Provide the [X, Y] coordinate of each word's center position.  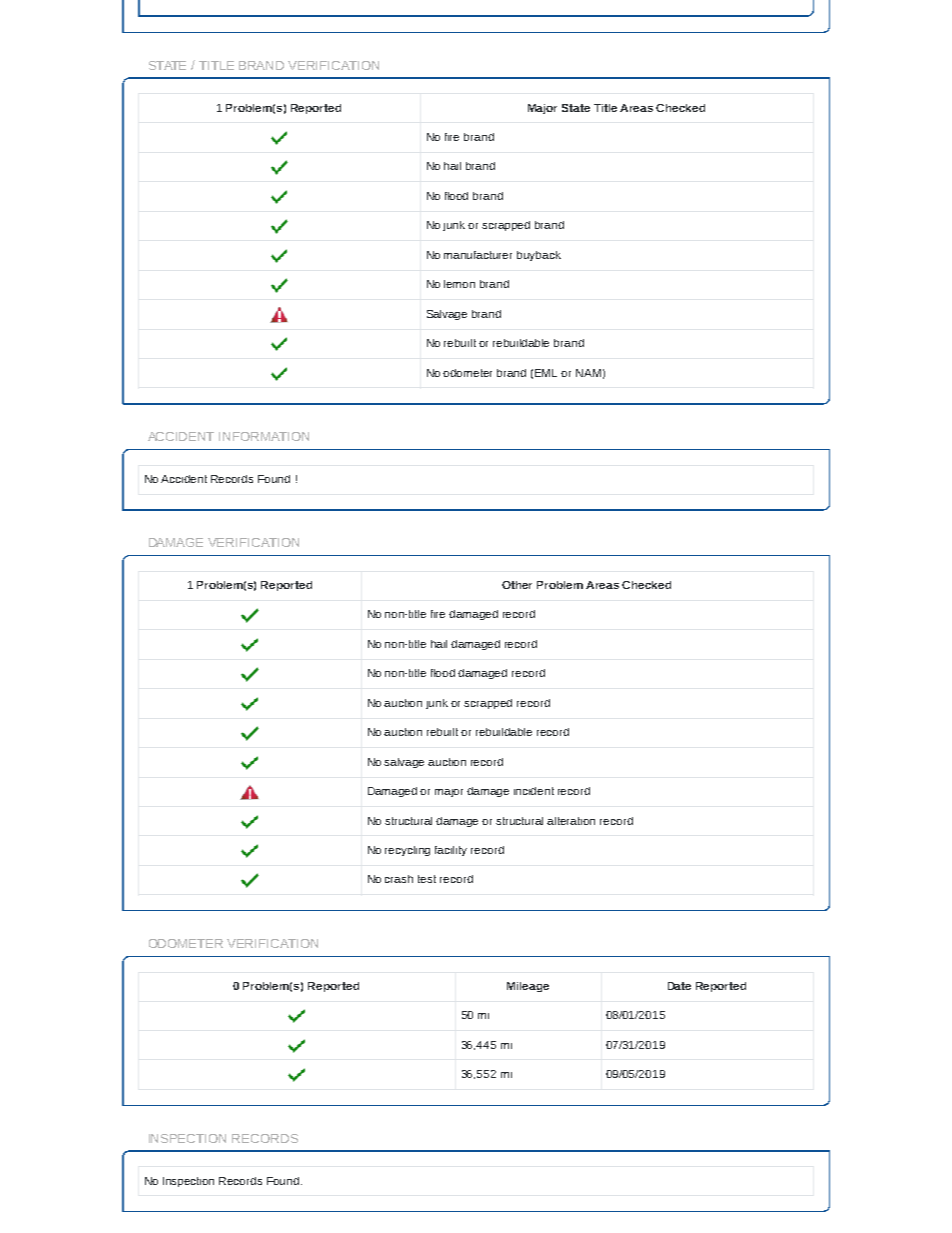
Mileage [528, 987]
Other [517, 585]
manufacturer [478, 255]
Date [679, 986]
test [427, 879]
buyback [539, 256]
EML [546, 373]
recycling [407, 851]
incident [534, 791]
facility [451, 851]
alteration [571, 821]
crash [399, 879]
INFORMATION [264, 436]
